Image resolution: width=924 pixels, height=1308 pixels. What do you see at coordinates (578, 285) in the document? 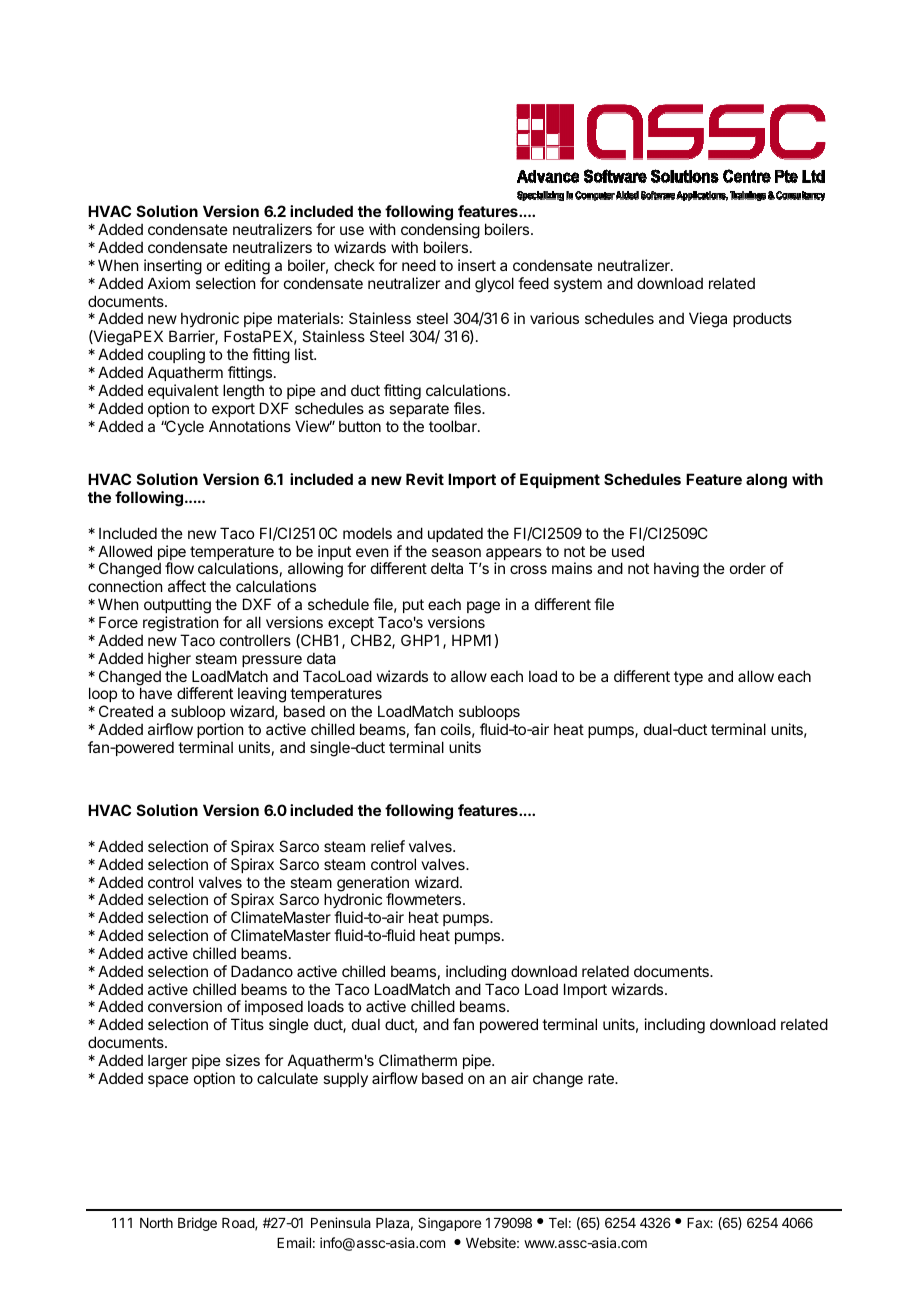
I see `system` at bounding box center [578, 285].
